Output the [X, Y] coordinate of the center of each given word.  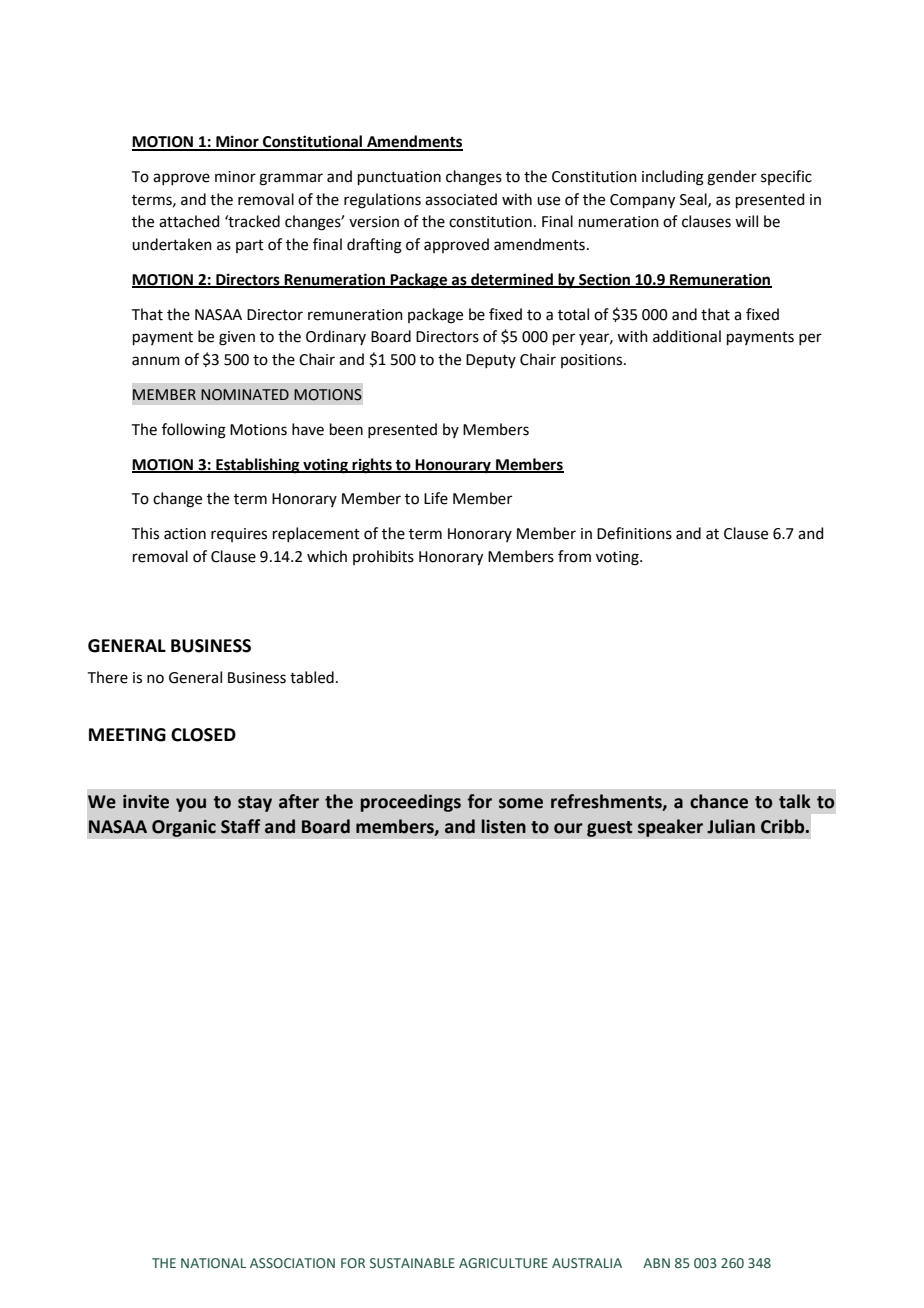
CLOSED [203, 735]
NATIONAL [213, 1263]
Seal [694, 200]
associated [461, 199]
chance [719, 801]
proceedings [411, 803]
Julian [731, 826]
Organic [184, 828]
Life [436, 498]
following [194, 431]
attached [189, 221]
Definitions [634, 533]
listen [504, 826]
